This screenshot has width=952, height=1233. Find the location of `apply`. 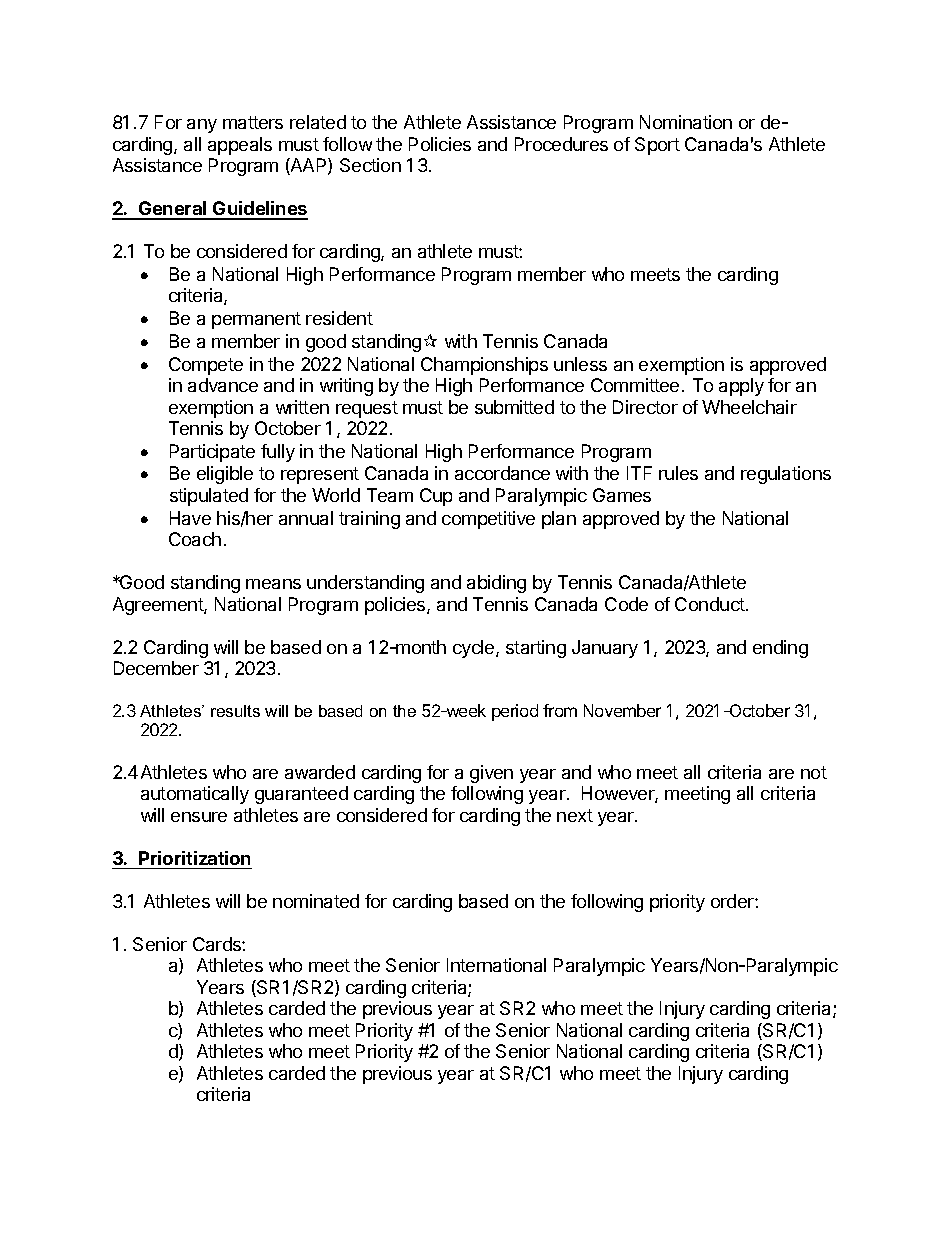

apply is located at coordinates (741, 387).
